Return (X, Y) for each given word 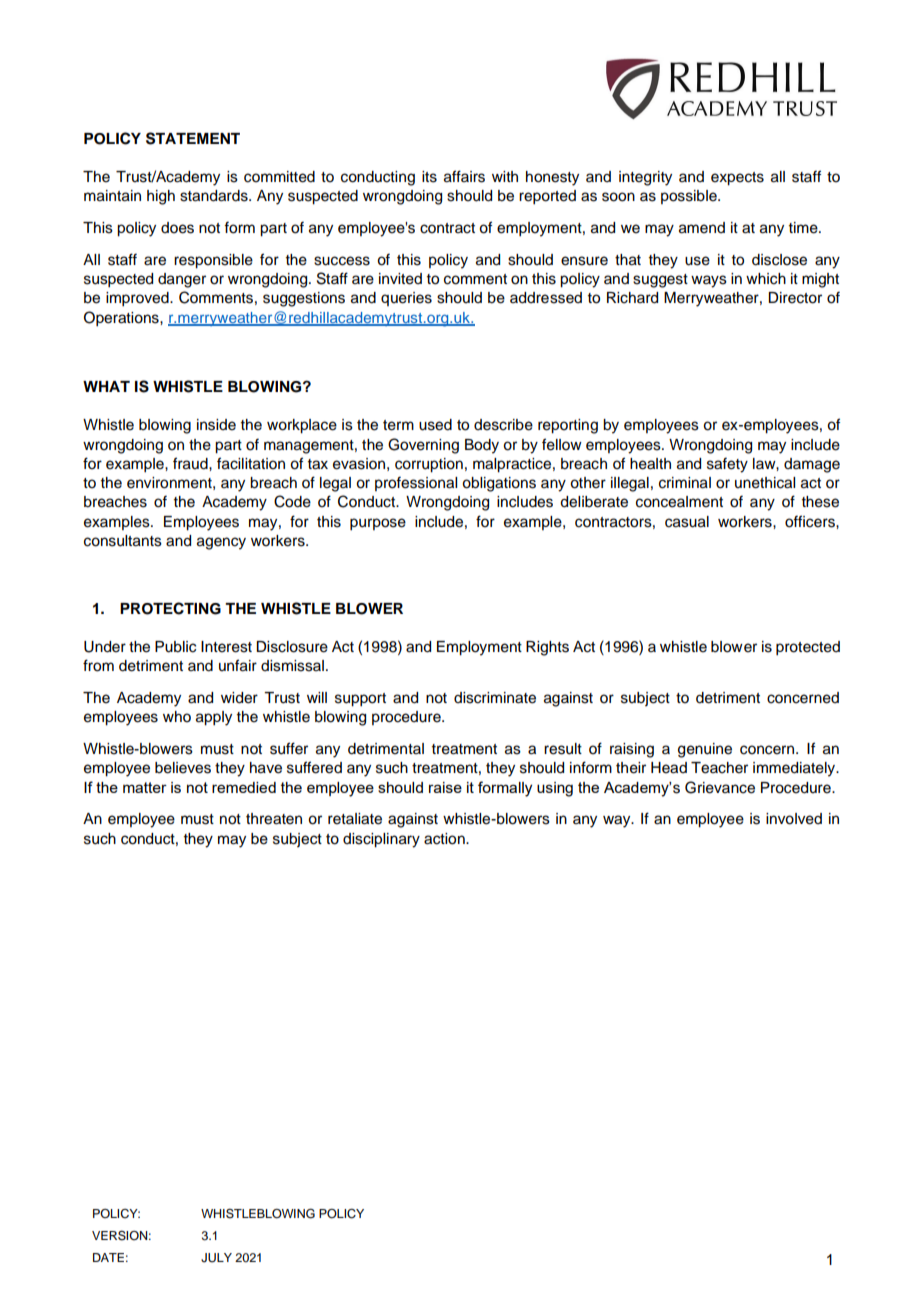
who (177, 717)
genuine (705, 750)
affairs (464, 176)
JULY (216, 1258)
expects (737, 179)
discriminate (495, 698)
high (161, 197)
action (445, 839)
